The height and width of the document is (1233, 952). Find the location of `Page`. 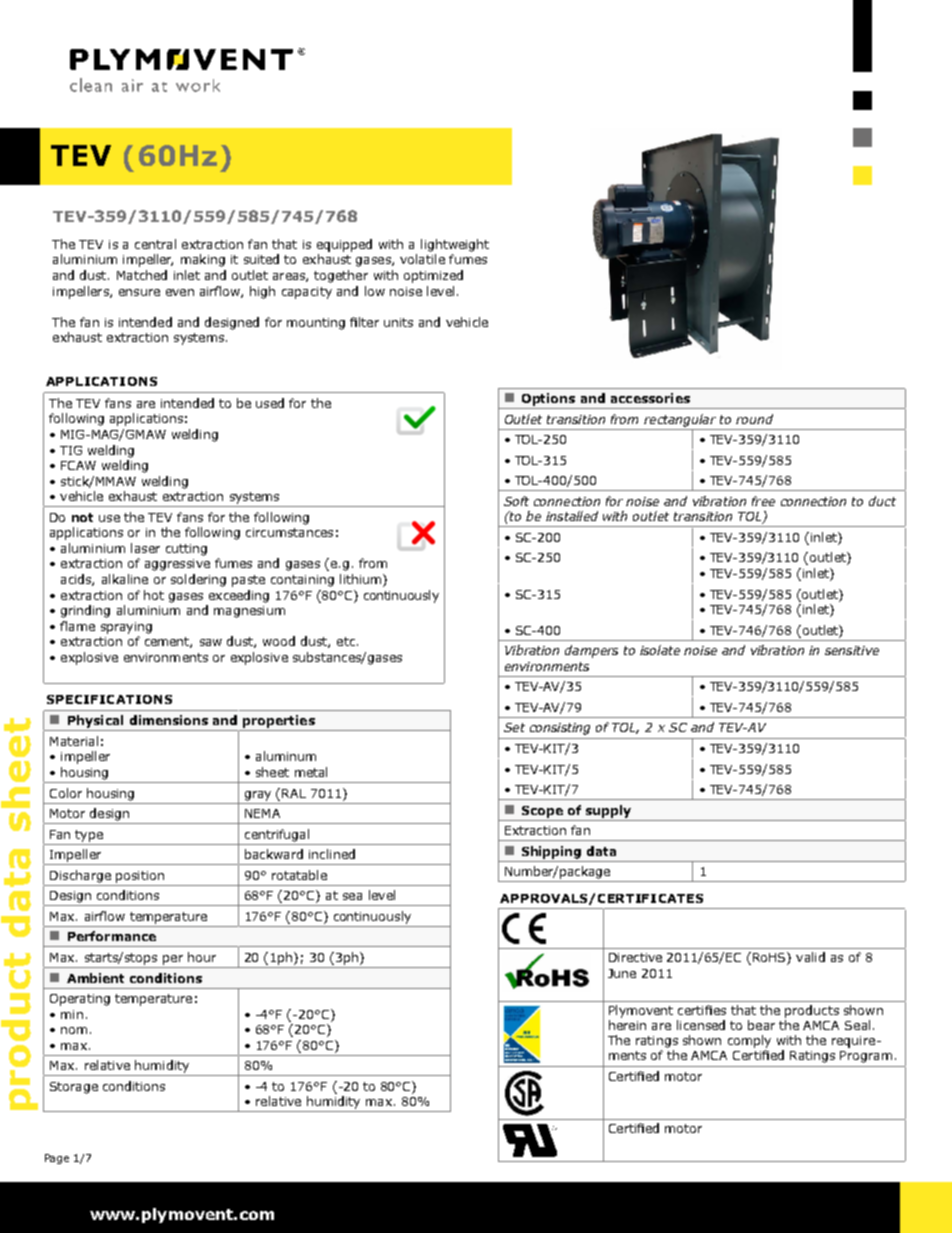

Page is located at coordinates (57, 1159).
